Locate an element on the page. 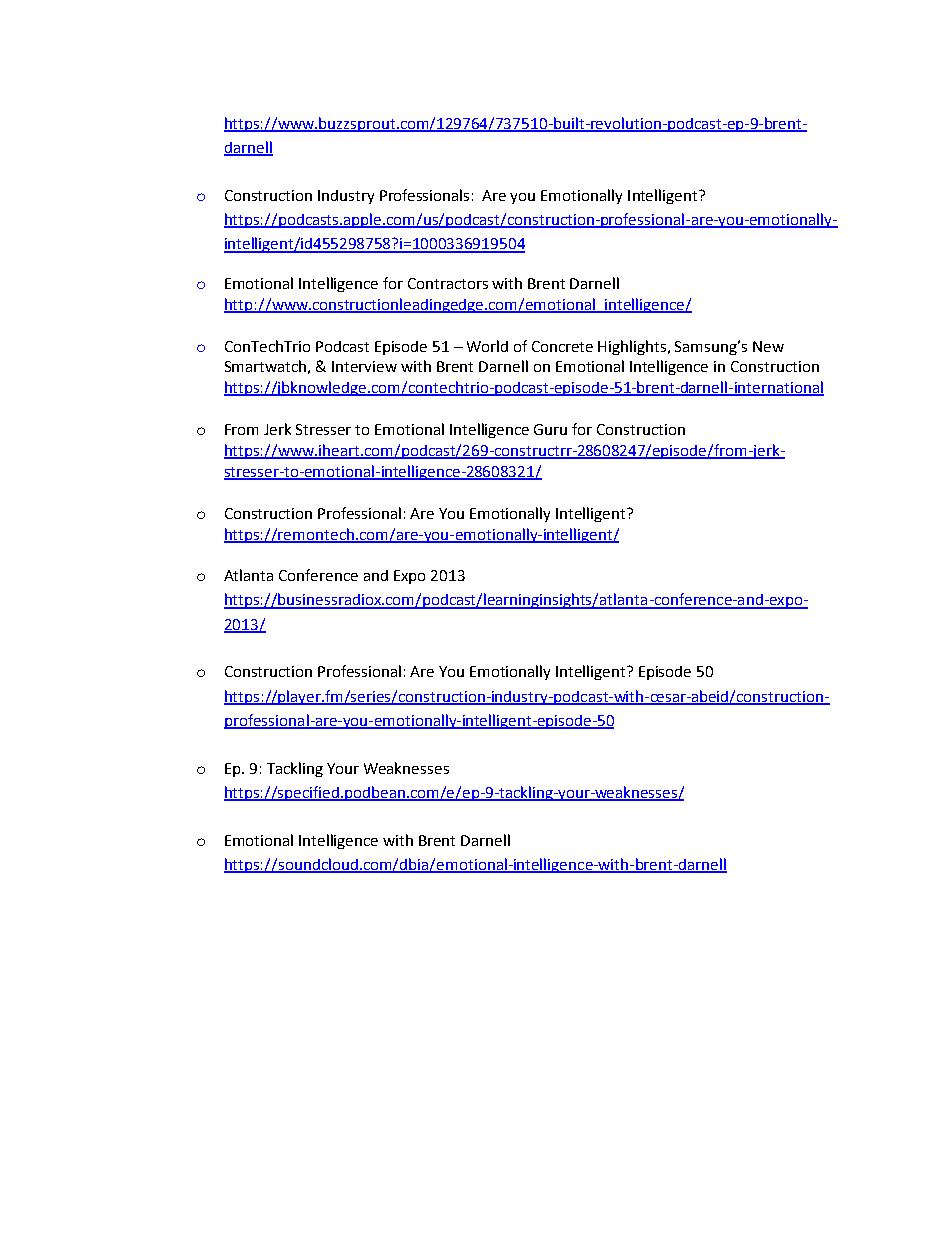 The width and height of the image is (952, 1233). Concrete is located at coordinates (562, 346).
